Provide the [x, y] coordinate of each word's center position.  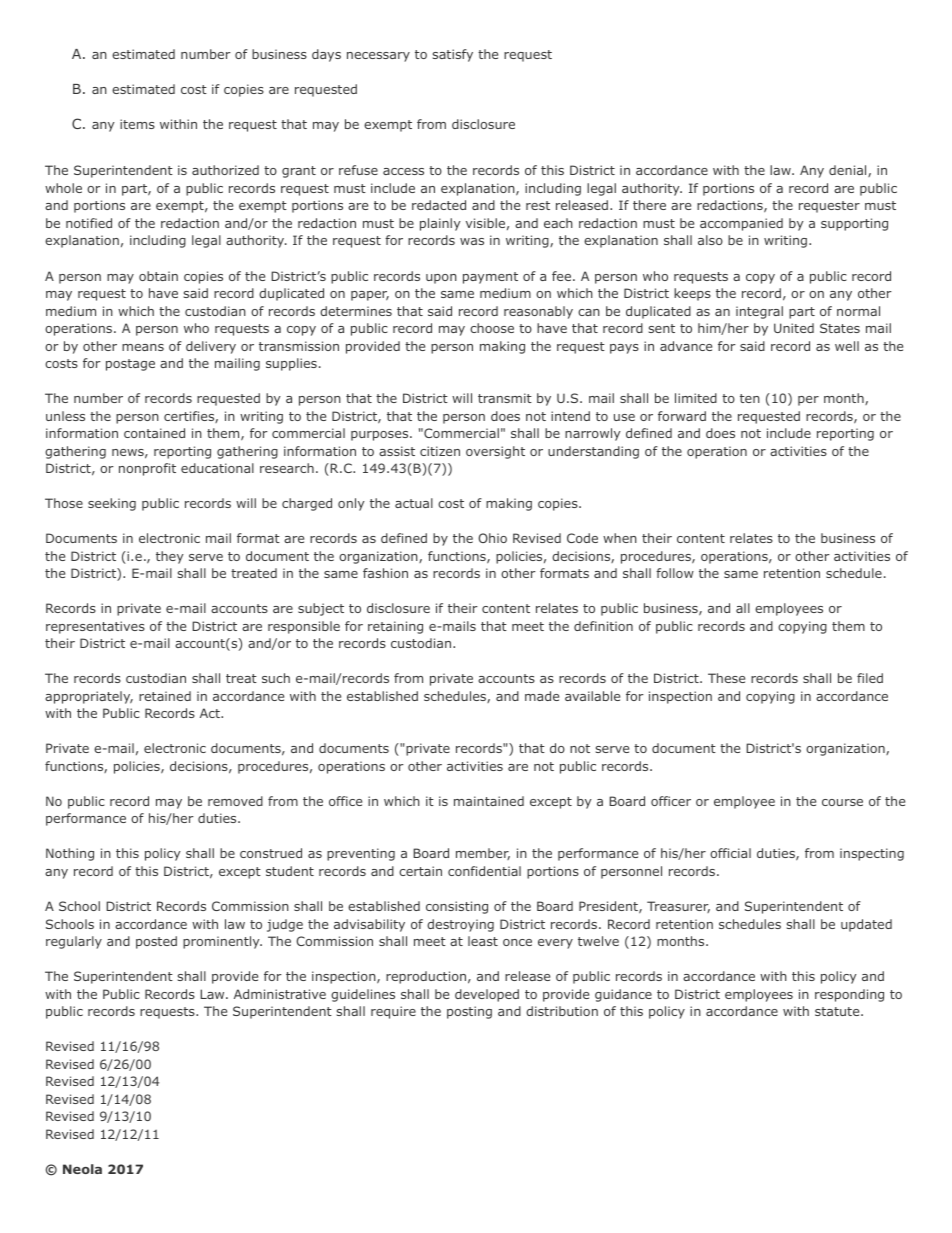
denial [849, 171]
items [137, 124]
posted [156, 942]
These [726, 678]
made [542, 696]
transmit [505, 398]
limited [696, 398]
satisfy [453, 55]
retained [165, 696]
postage [130, 365]
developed [487, 995]
